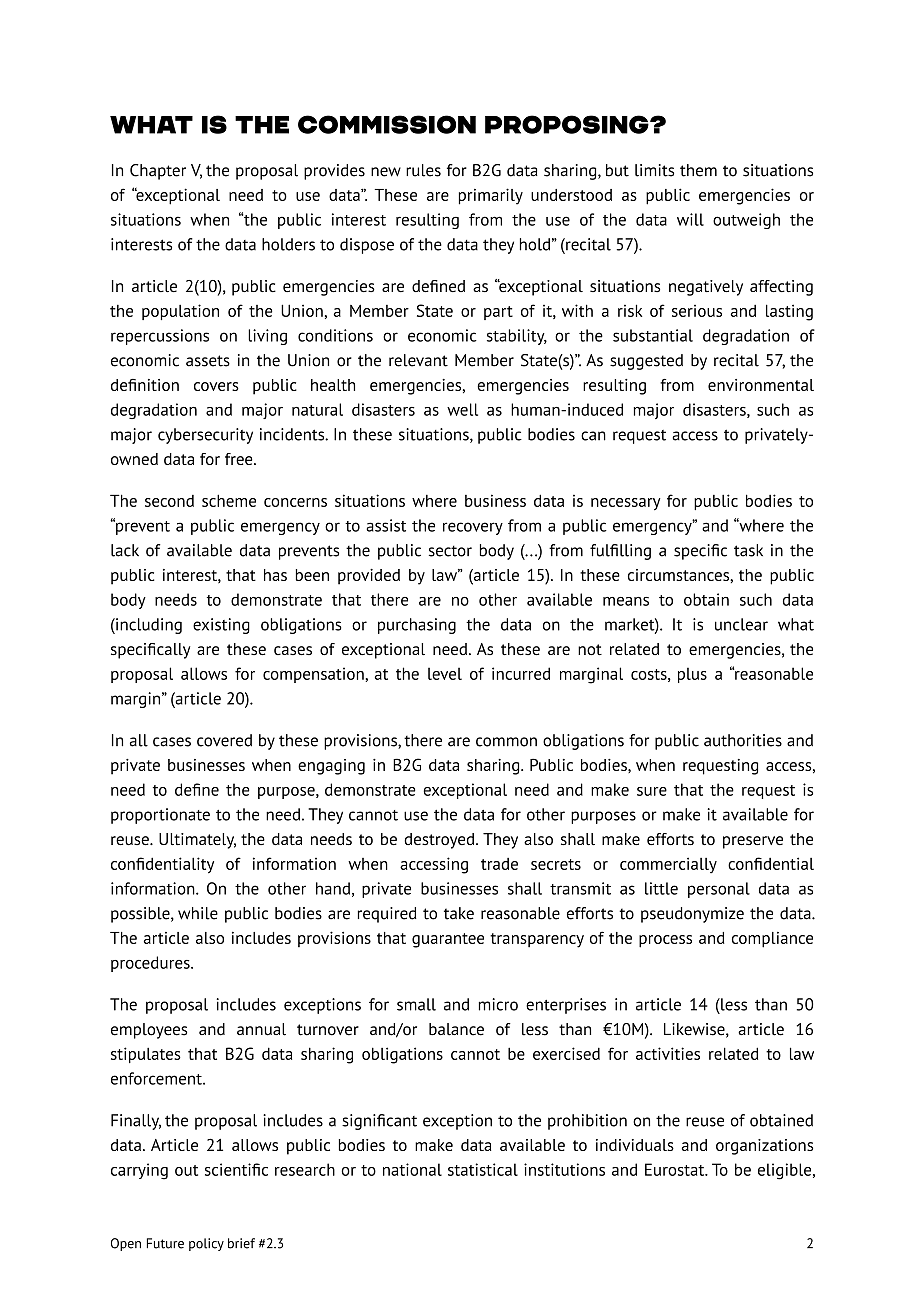  What do you see at coordinates (483, 1169) in the screenshot?
I see `statistical` at bounding box center [483, 1169].
